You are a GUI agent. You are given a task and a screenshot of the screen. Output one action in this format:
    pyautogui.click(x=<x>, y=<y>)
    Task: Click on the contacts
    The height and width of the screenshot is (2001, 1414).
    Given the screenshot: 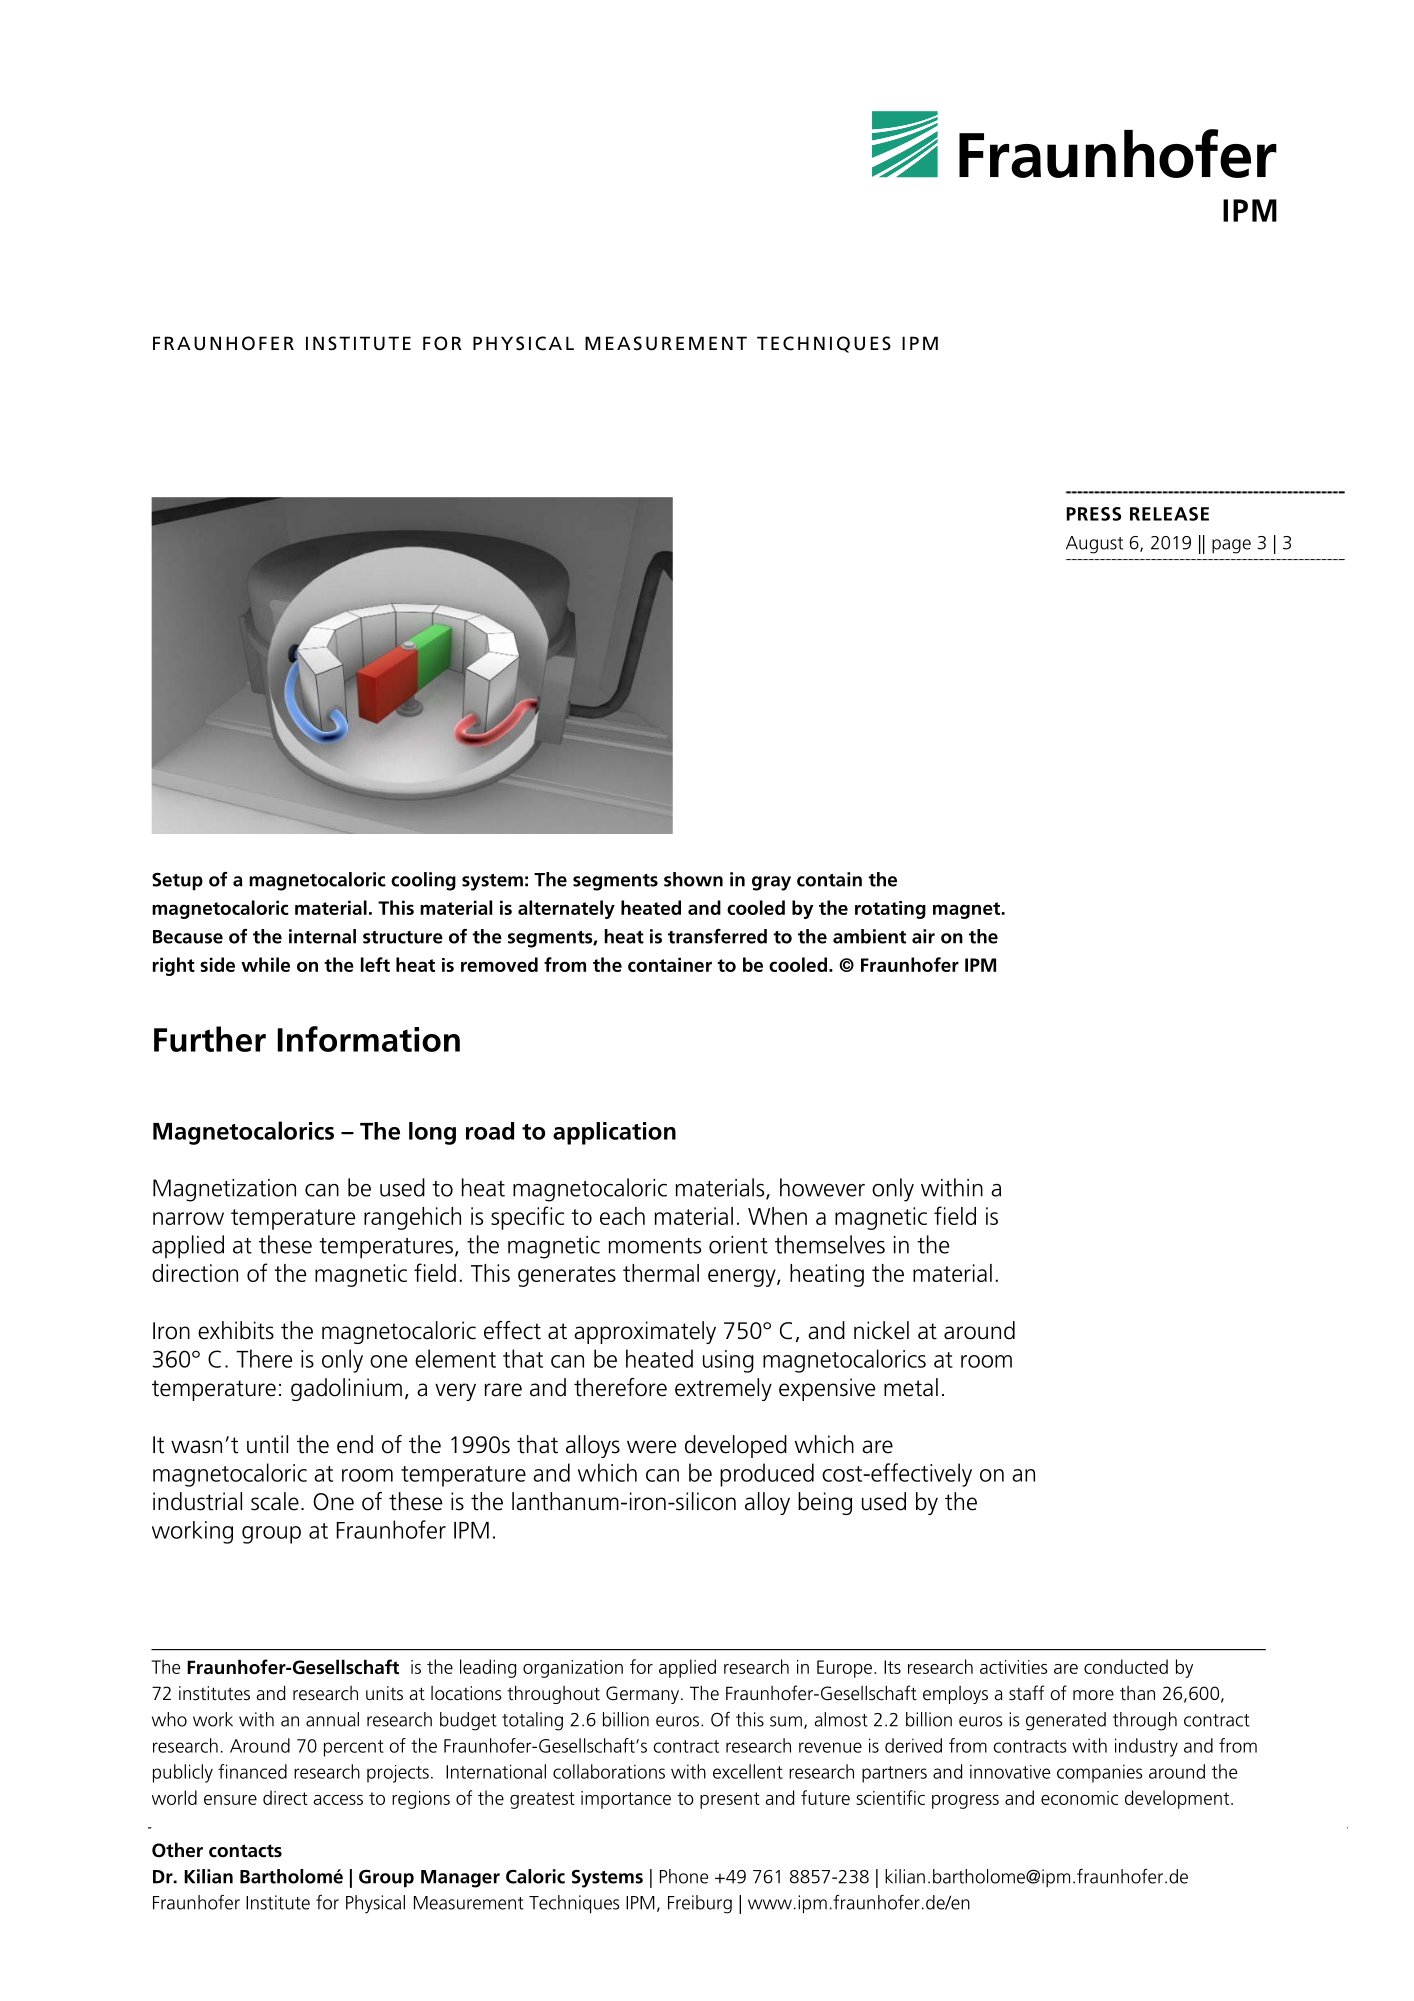 What is the action you would take?
    pyautogui.click(x=245, y=1851)
